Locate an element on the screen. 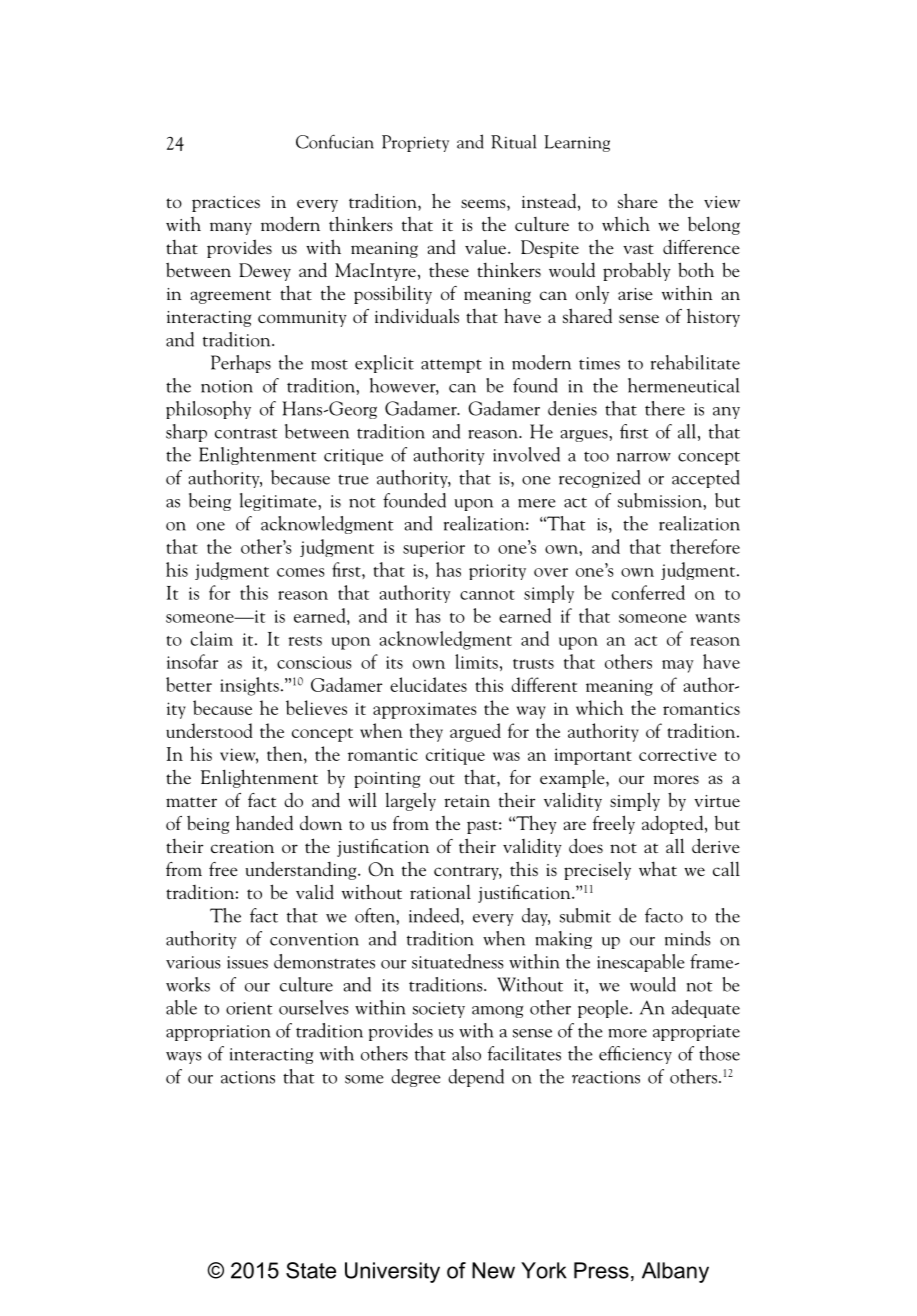 The image size is (917, 1316). belong is located at coordinates (714, 225).
